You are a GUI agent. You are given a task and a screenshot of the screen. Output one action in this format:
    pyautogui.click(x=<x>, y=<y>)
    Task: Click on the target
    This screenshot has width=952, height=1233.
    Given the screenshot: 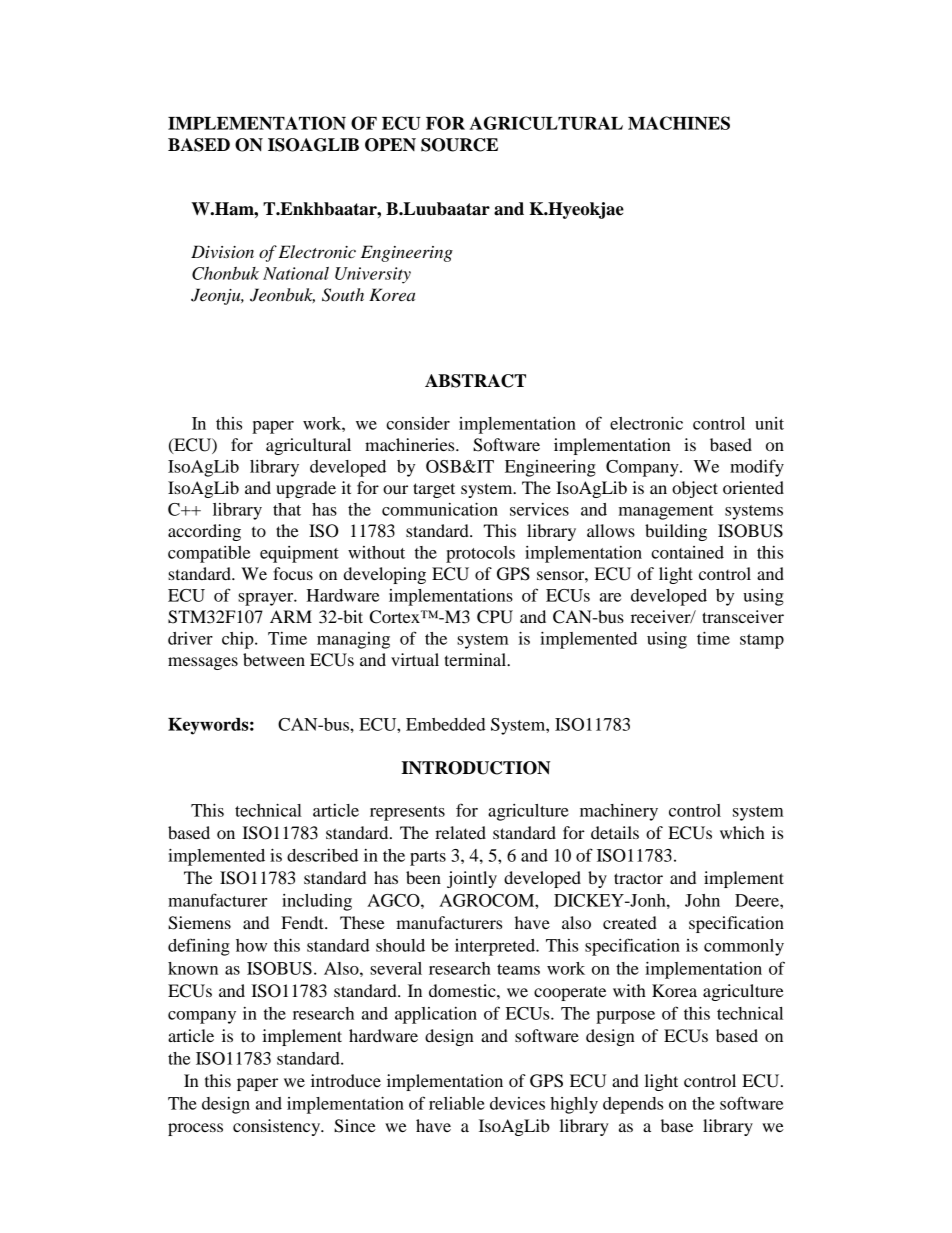 What is the action you would take?
    pyautogui.click(x=434, y=490)
